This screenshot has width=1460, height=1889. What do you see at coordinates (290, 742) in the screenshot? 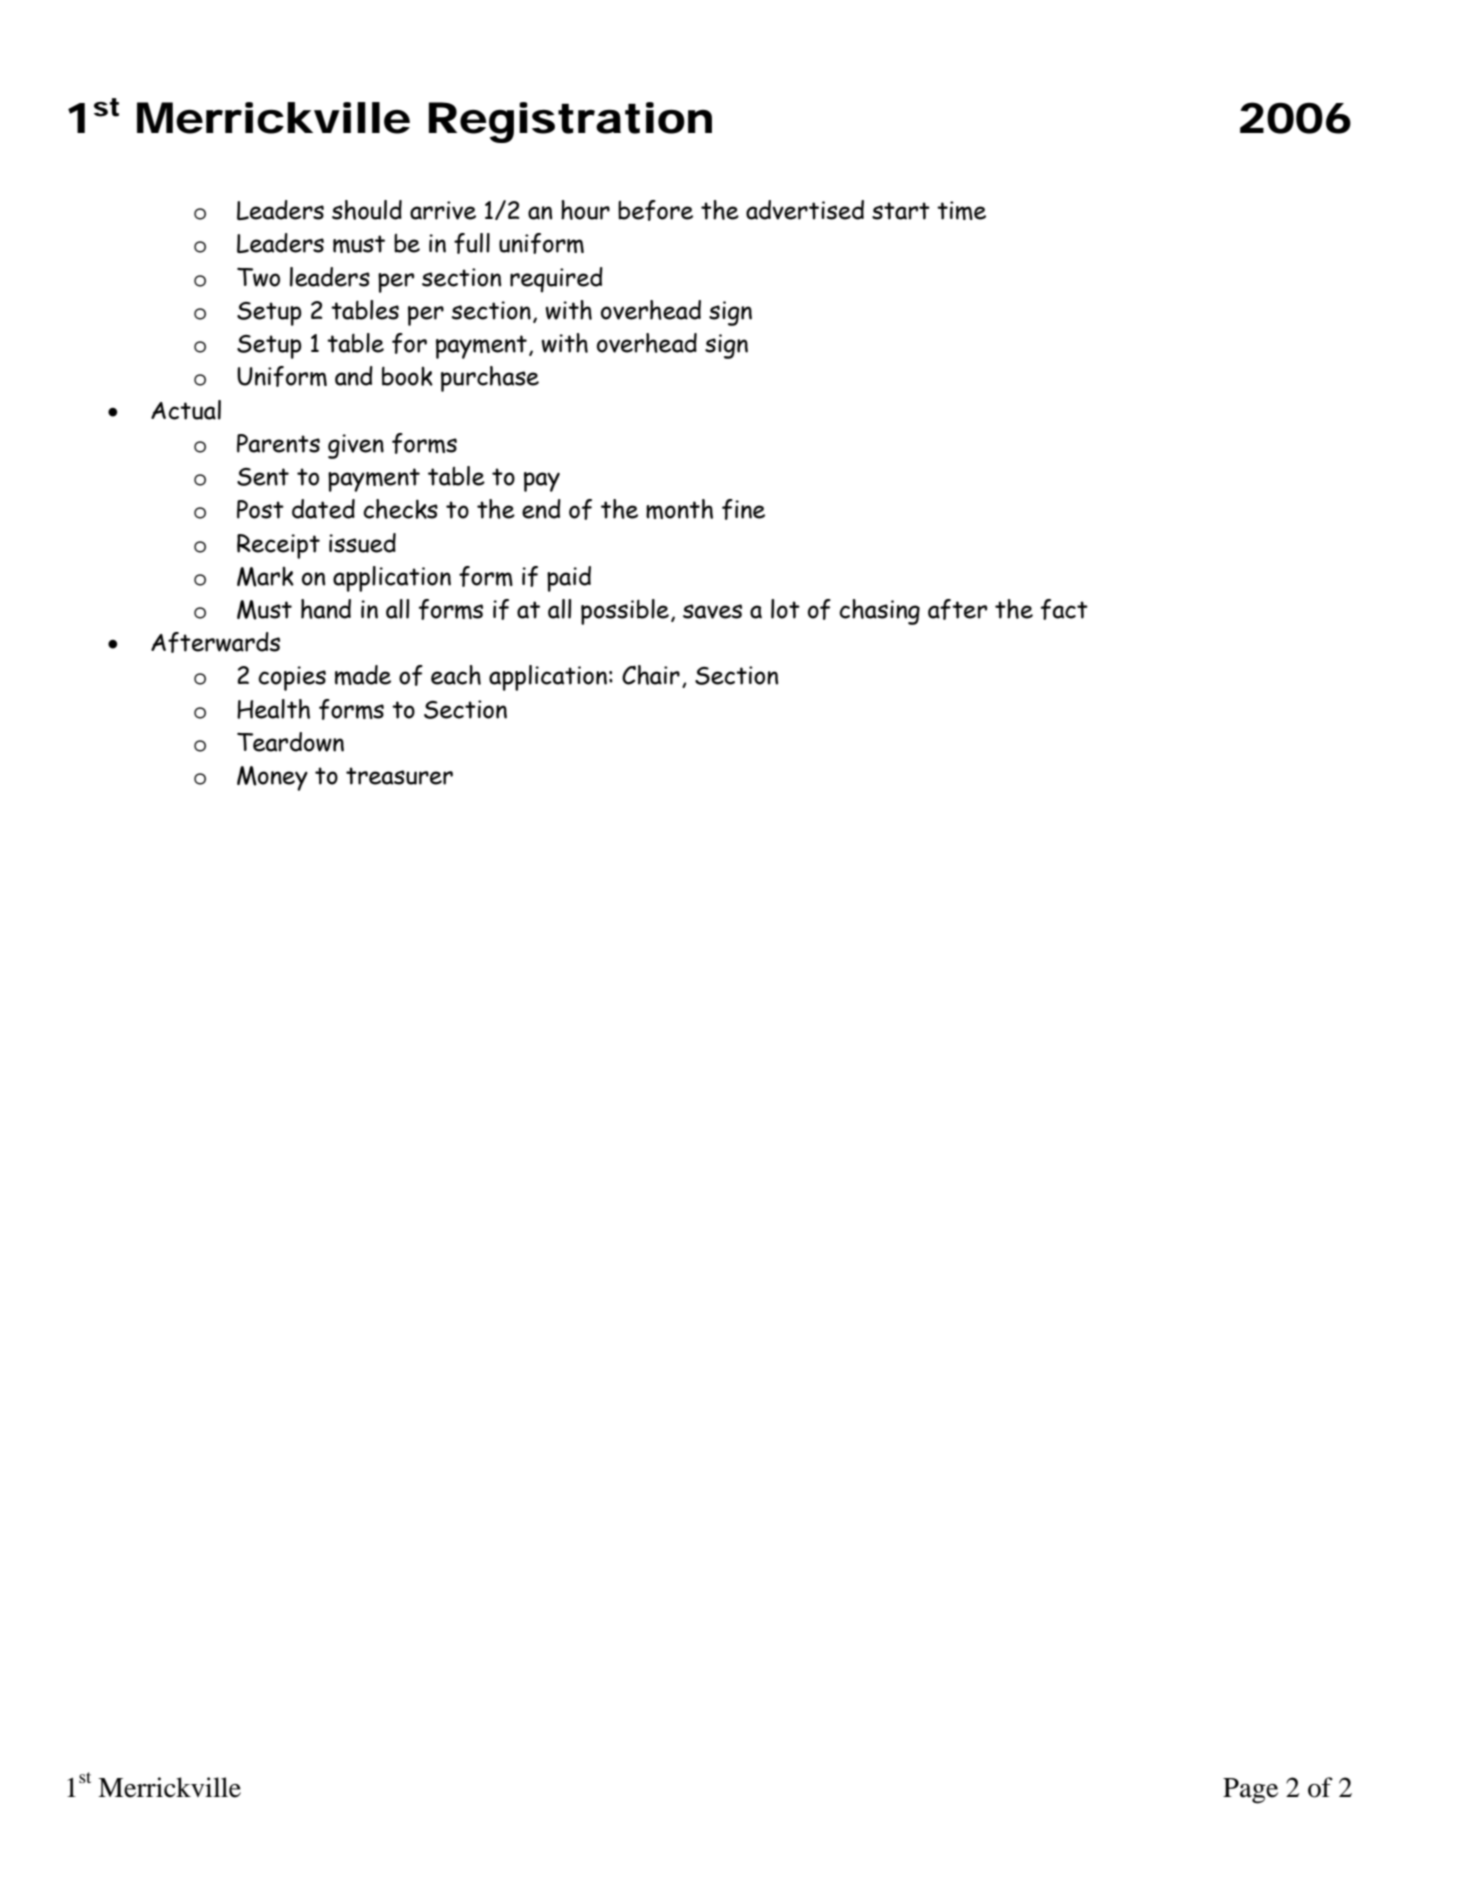
I see `Teardown` at bounding box center [290, 742].
